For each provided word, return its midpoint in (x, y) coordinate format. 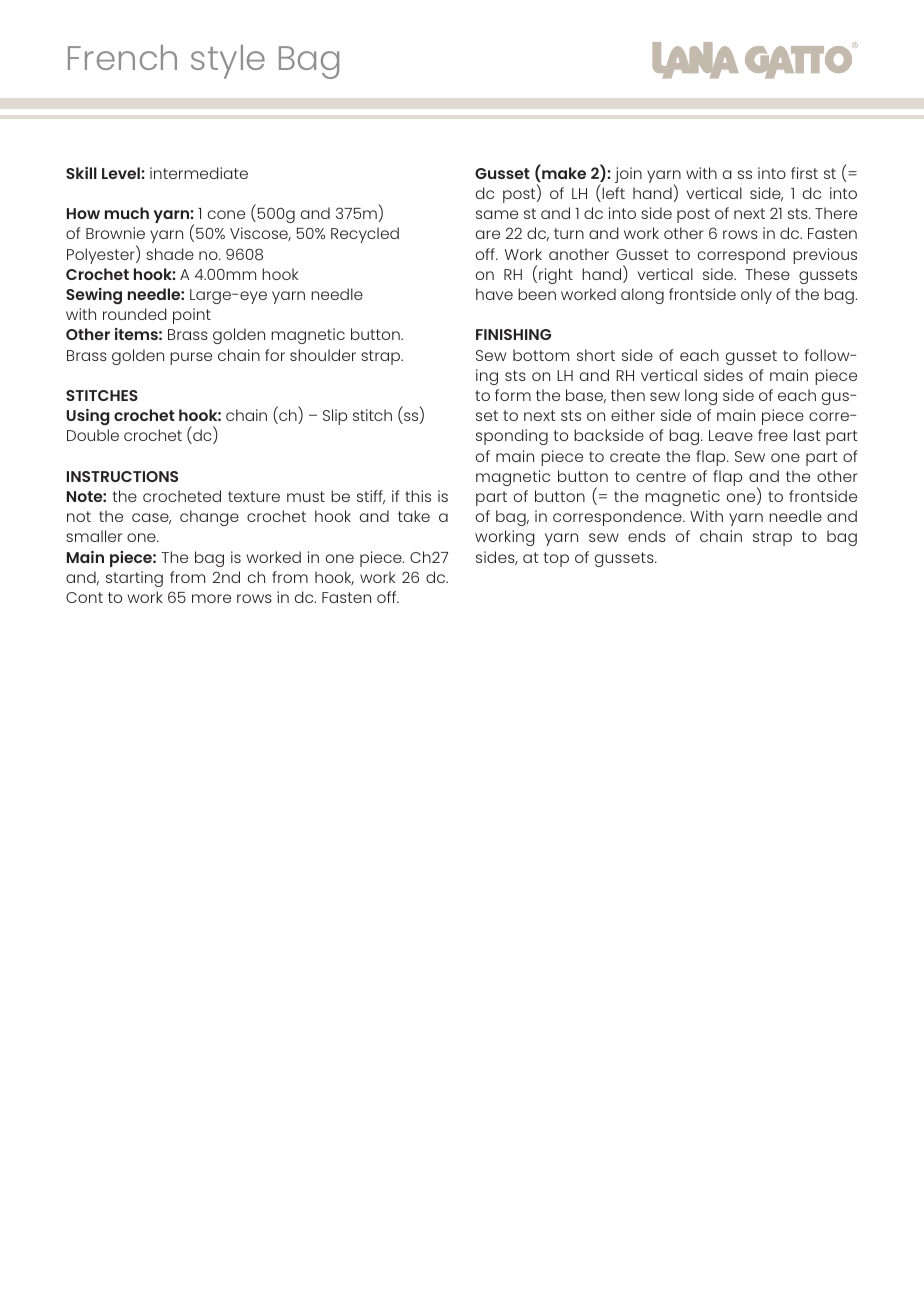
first (804, 173)
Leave (731, 435)
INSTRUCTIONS (122, 476)
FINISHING (513, 334)
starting (134, 579)
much (127, 213)
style (228, 62)
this (418, 496)
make (563, 173)
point (192, 316)
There (836, 213)
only (756, 296)
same (497, 214)
